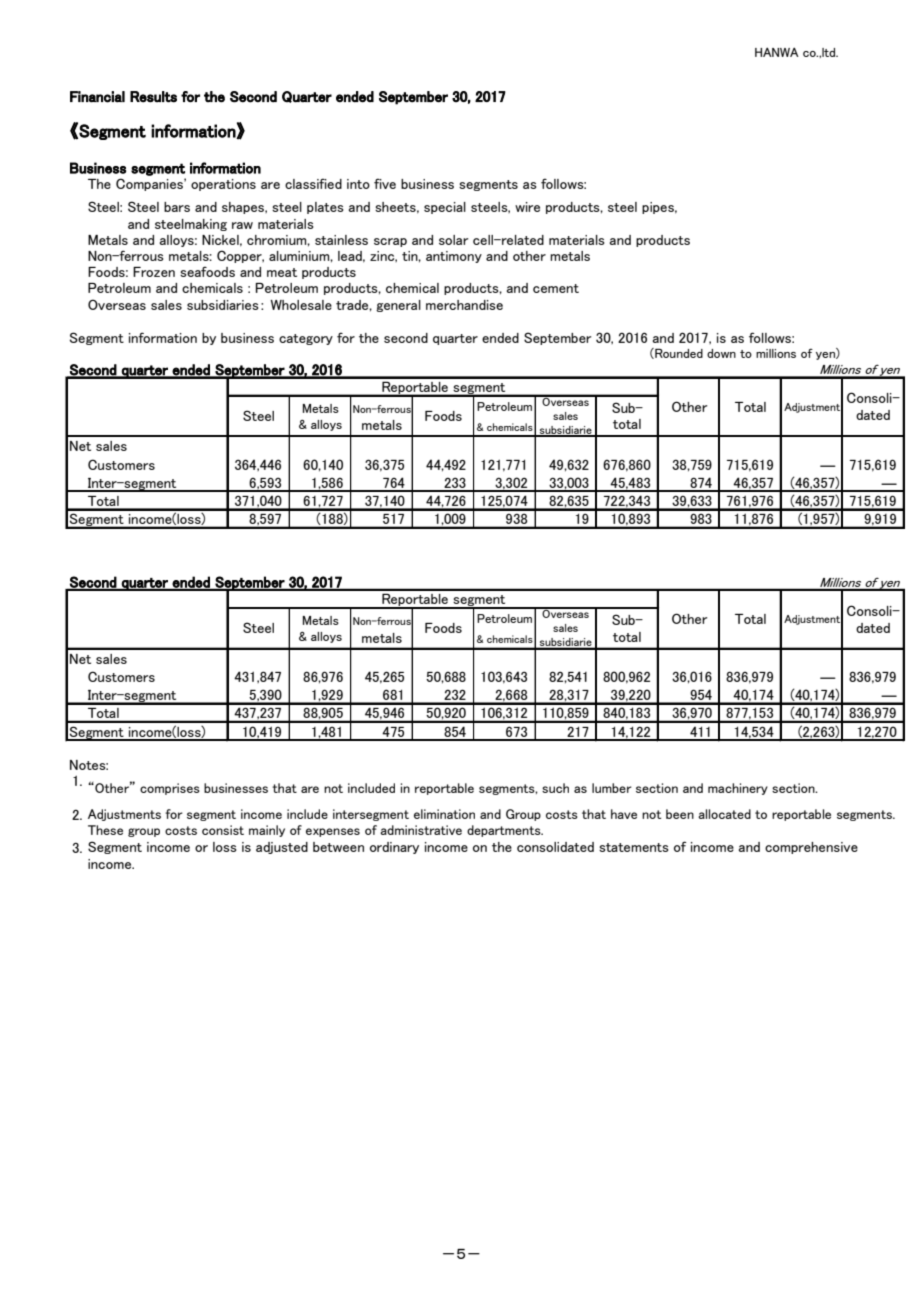 This page has width=924, height=1308. What do you see at coordinates (464, 305) in the page?
I see `merchandise` at bounding box center [464, 305].
